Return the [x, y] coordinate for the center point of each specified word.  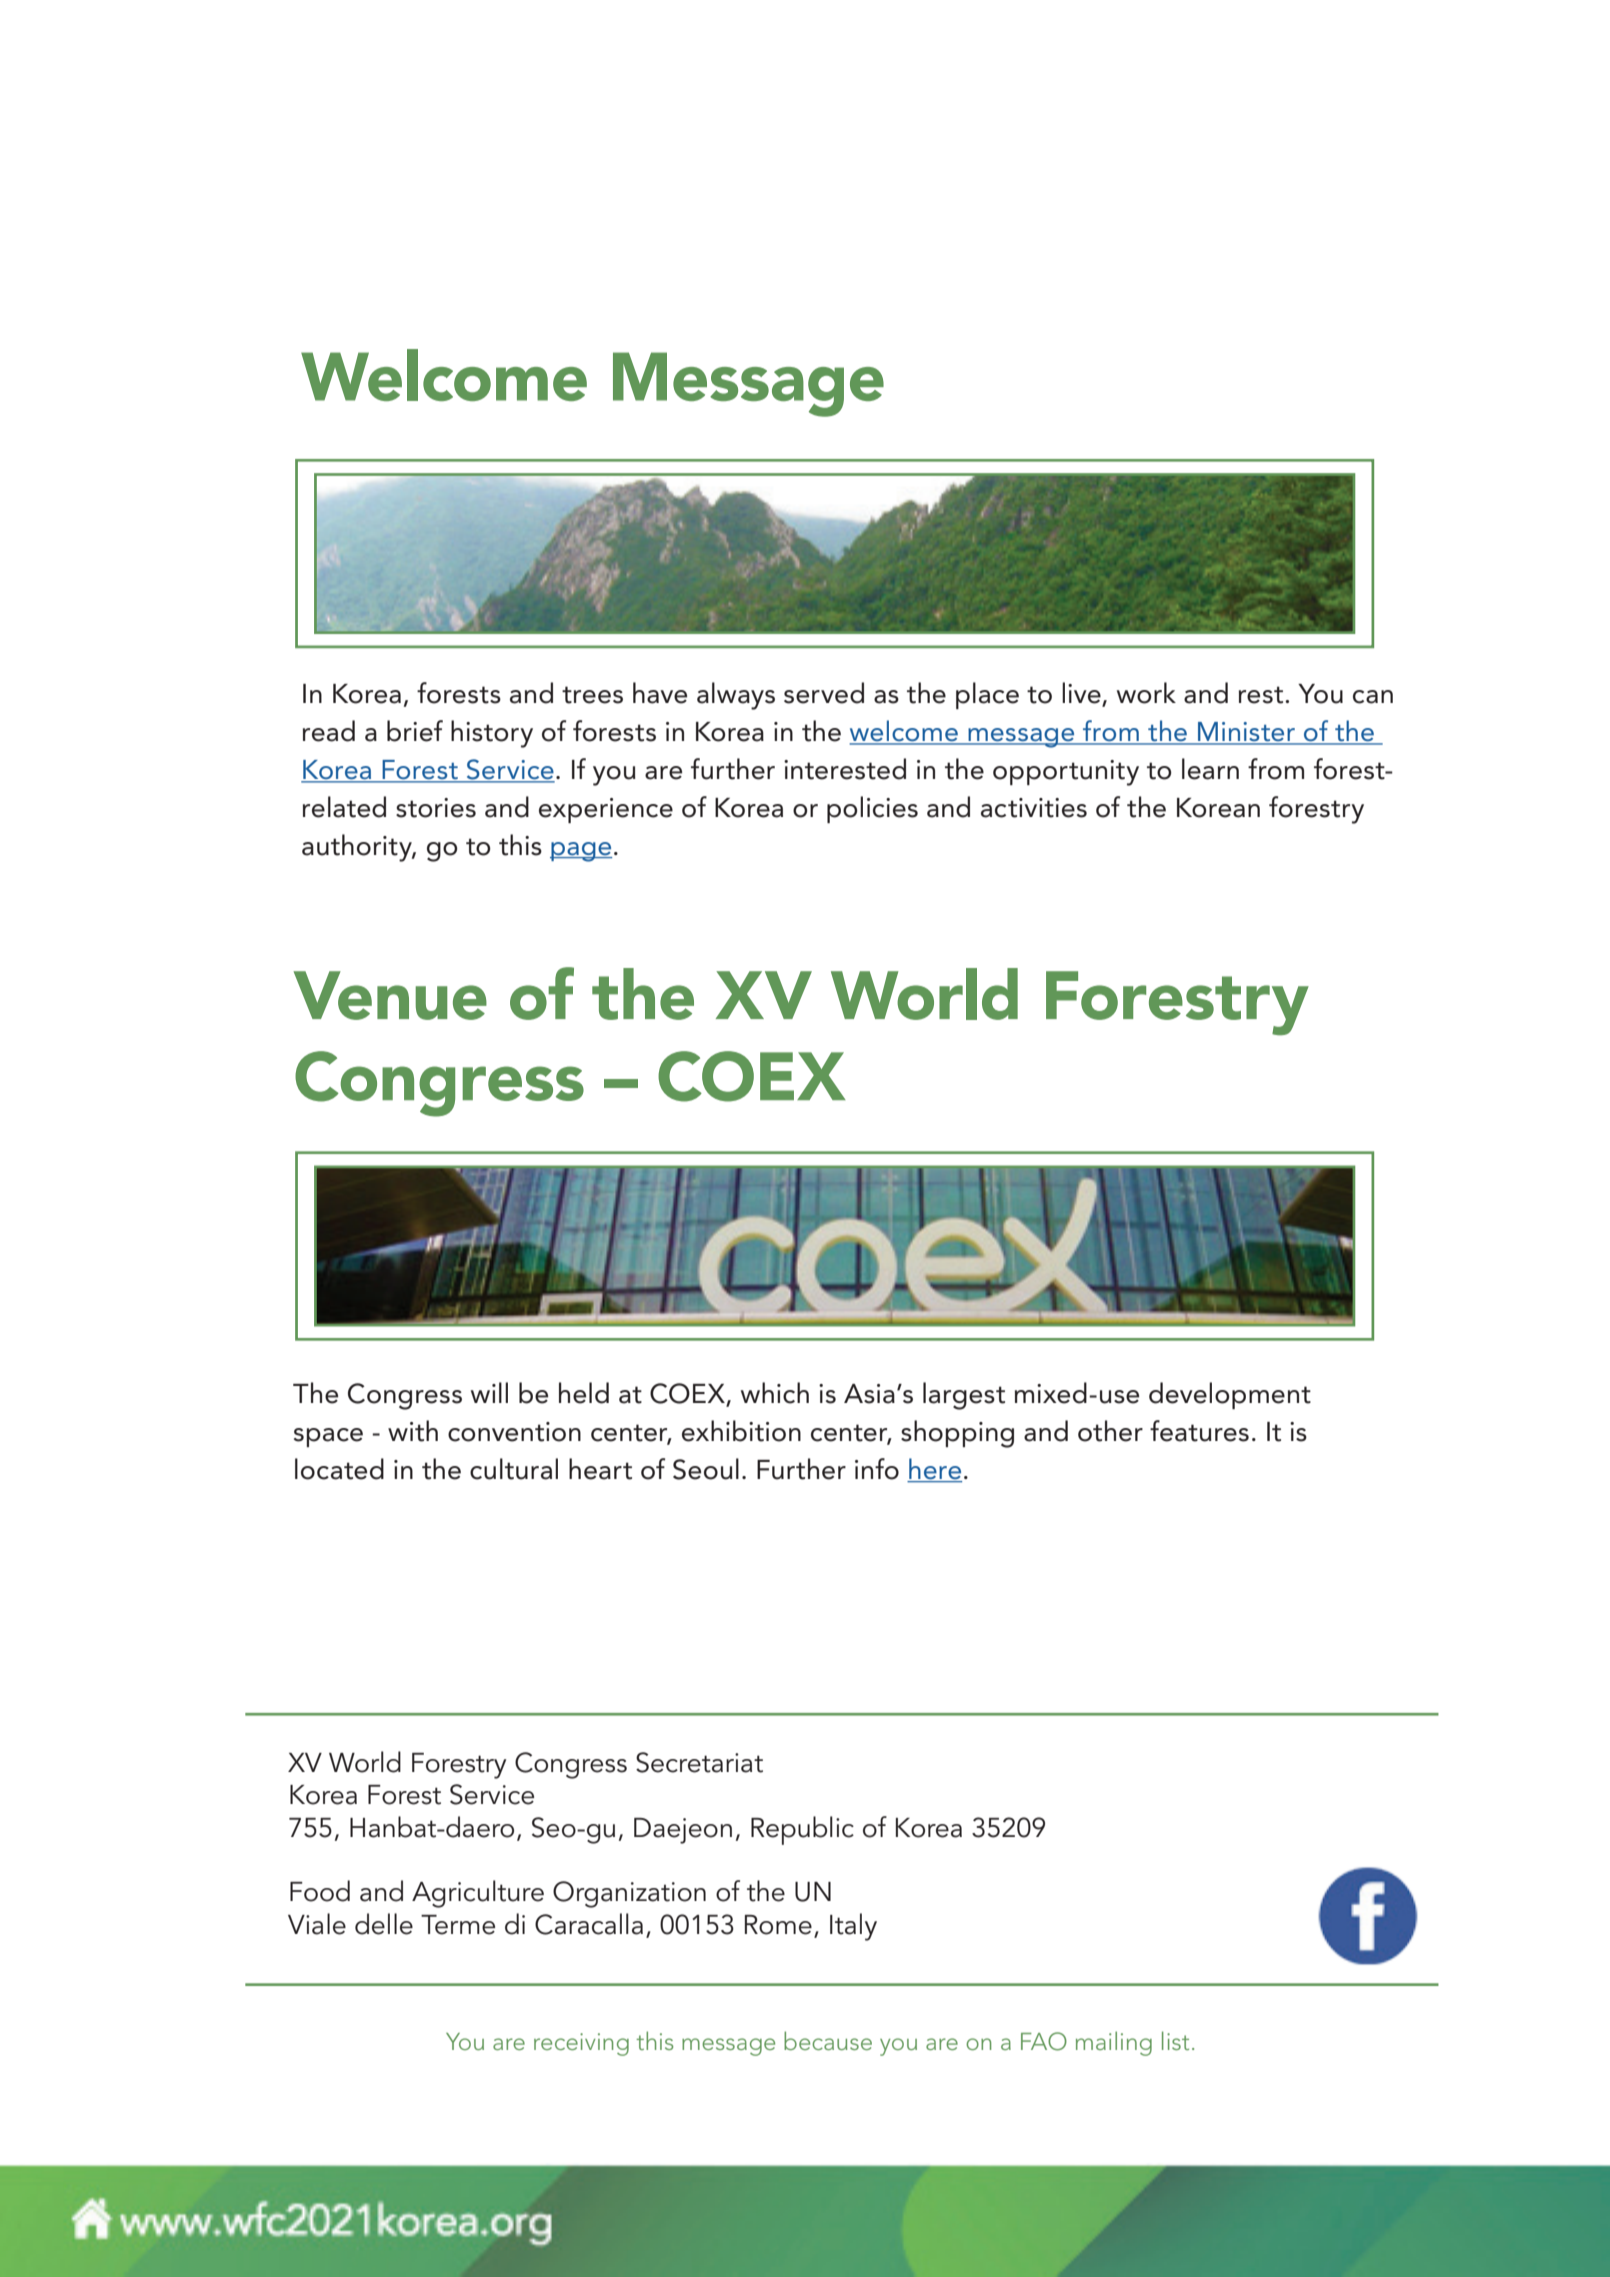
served [824, 693]
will [489, 1392]
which [775, 1393]
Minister [1246, 733]
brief [415, 731]
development [1230, 1395]
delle [384, 1924]
